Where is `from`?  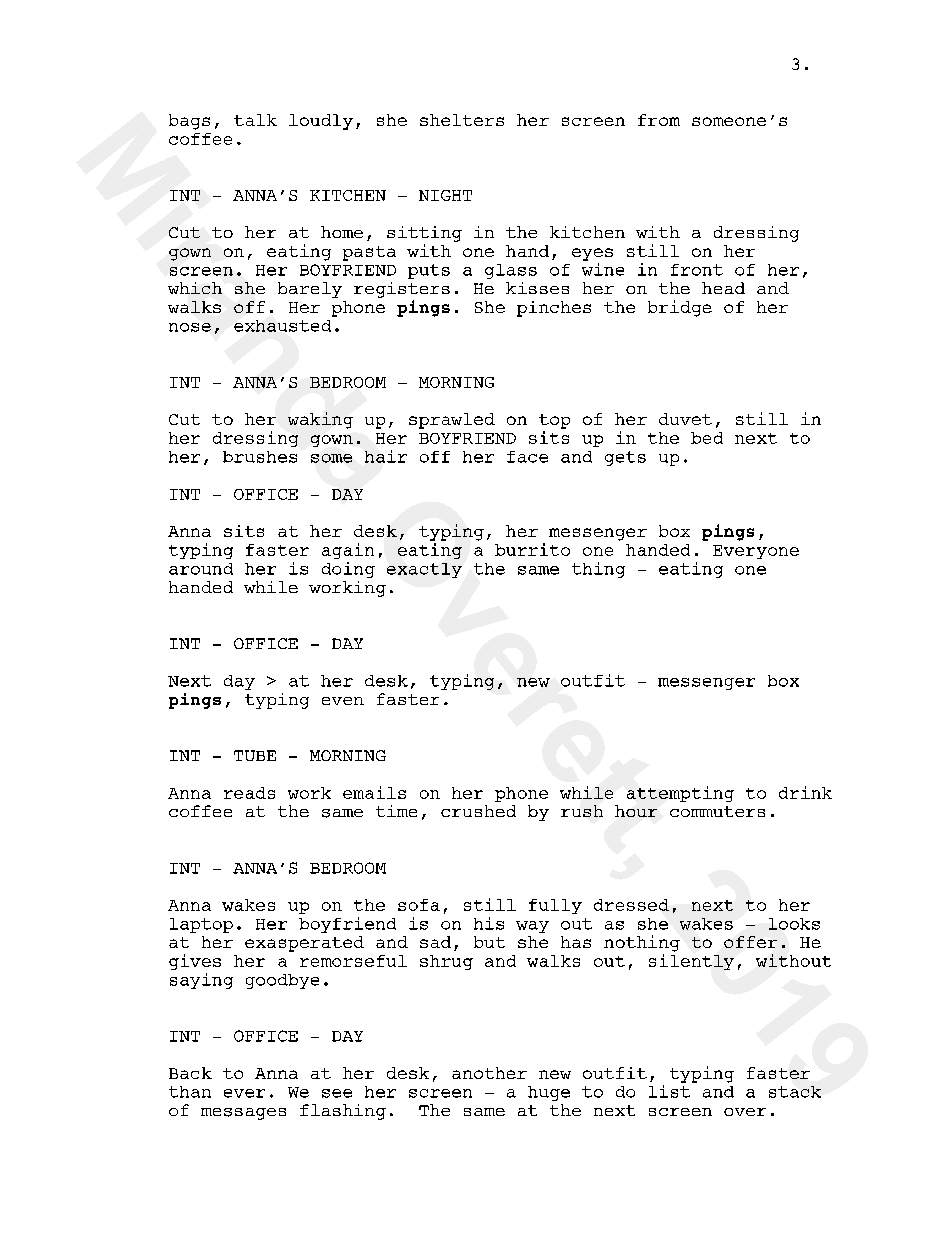
from is located at coordinates (659, 120).
